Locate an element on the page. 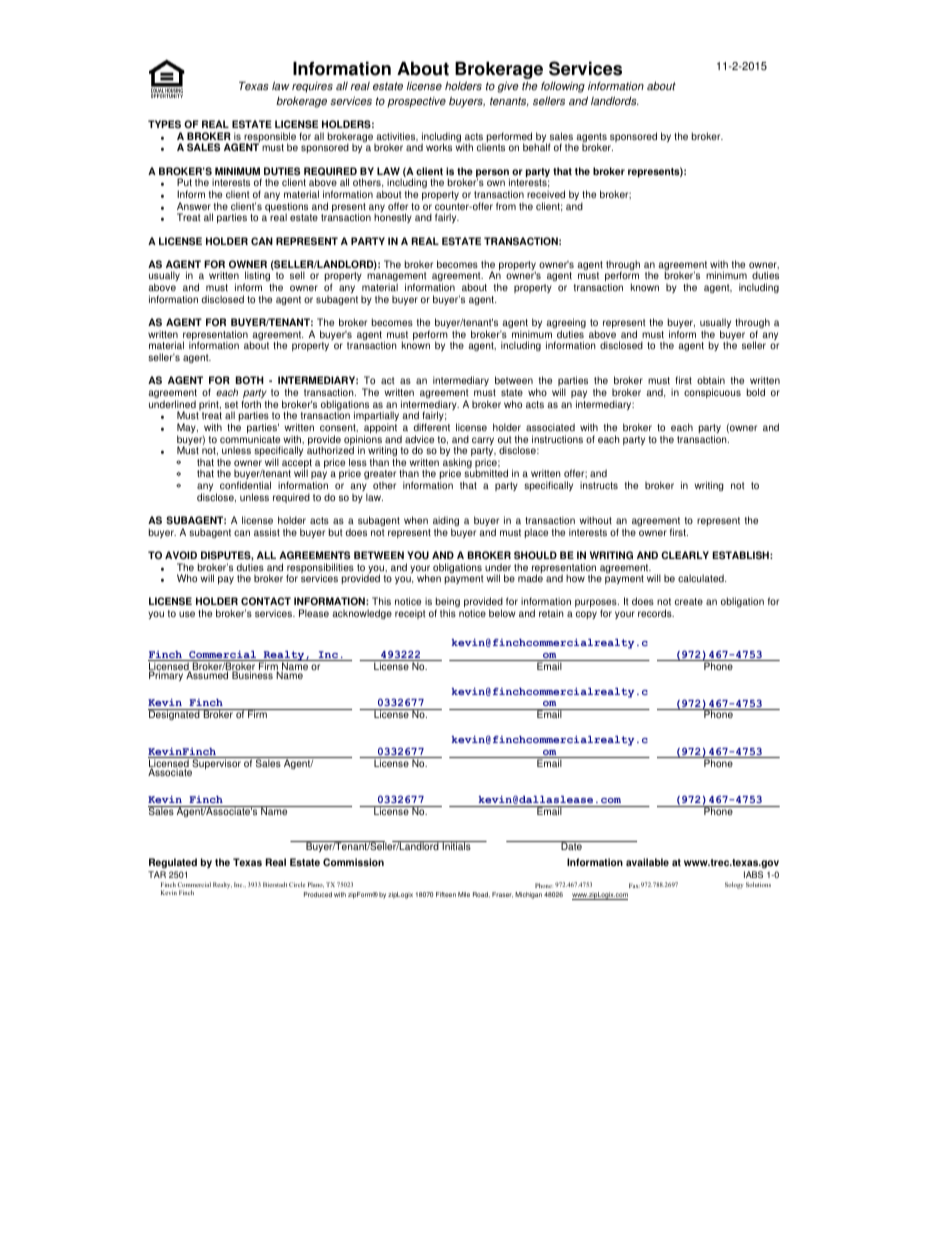  prospective is located at coordinates (416, 102).
